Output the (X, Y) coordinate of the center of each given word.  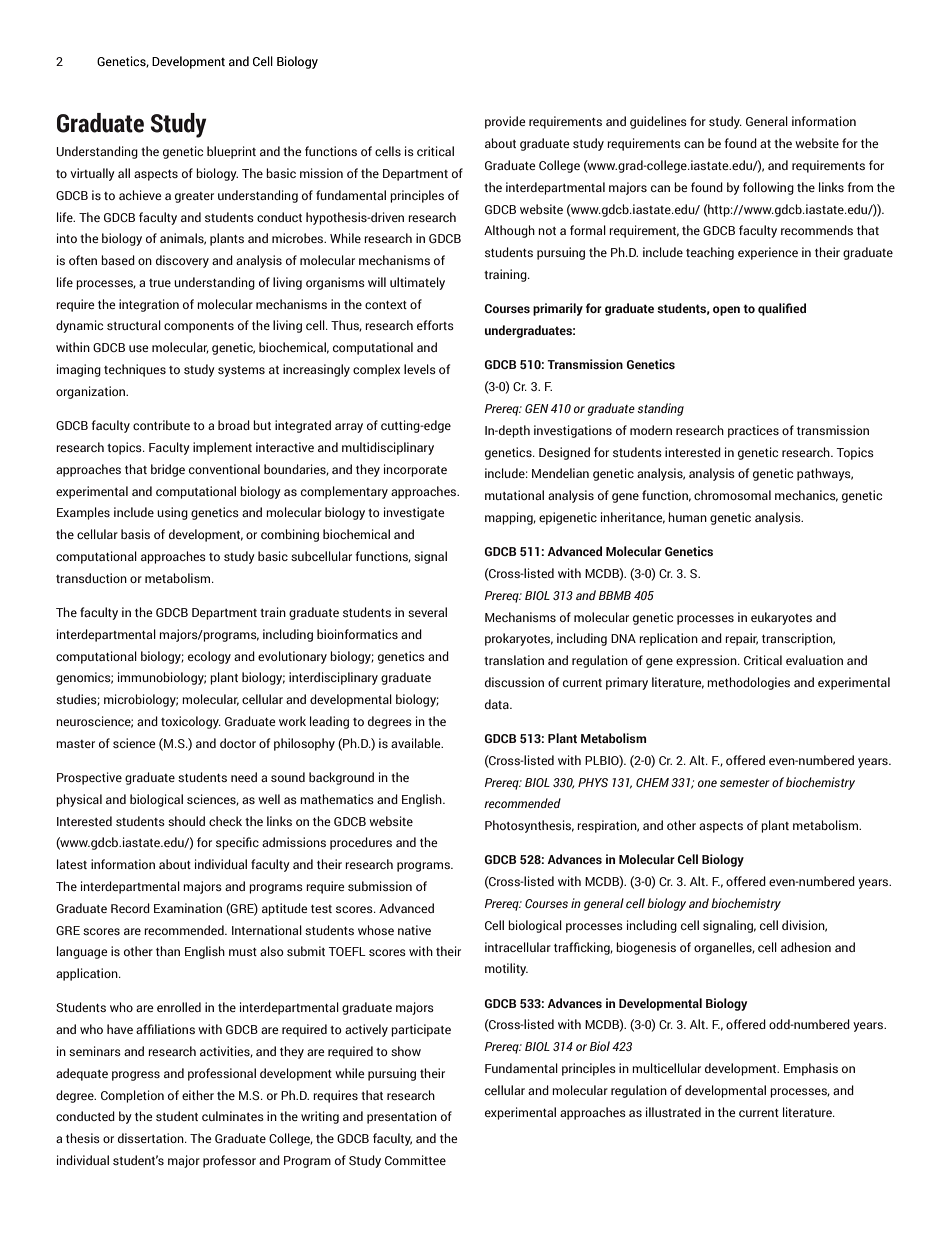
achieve (140, 195)
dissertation (152, 1138)
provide (505, 122)
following (768, 188)
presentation (402, 1117)
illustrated (673, 1112)
